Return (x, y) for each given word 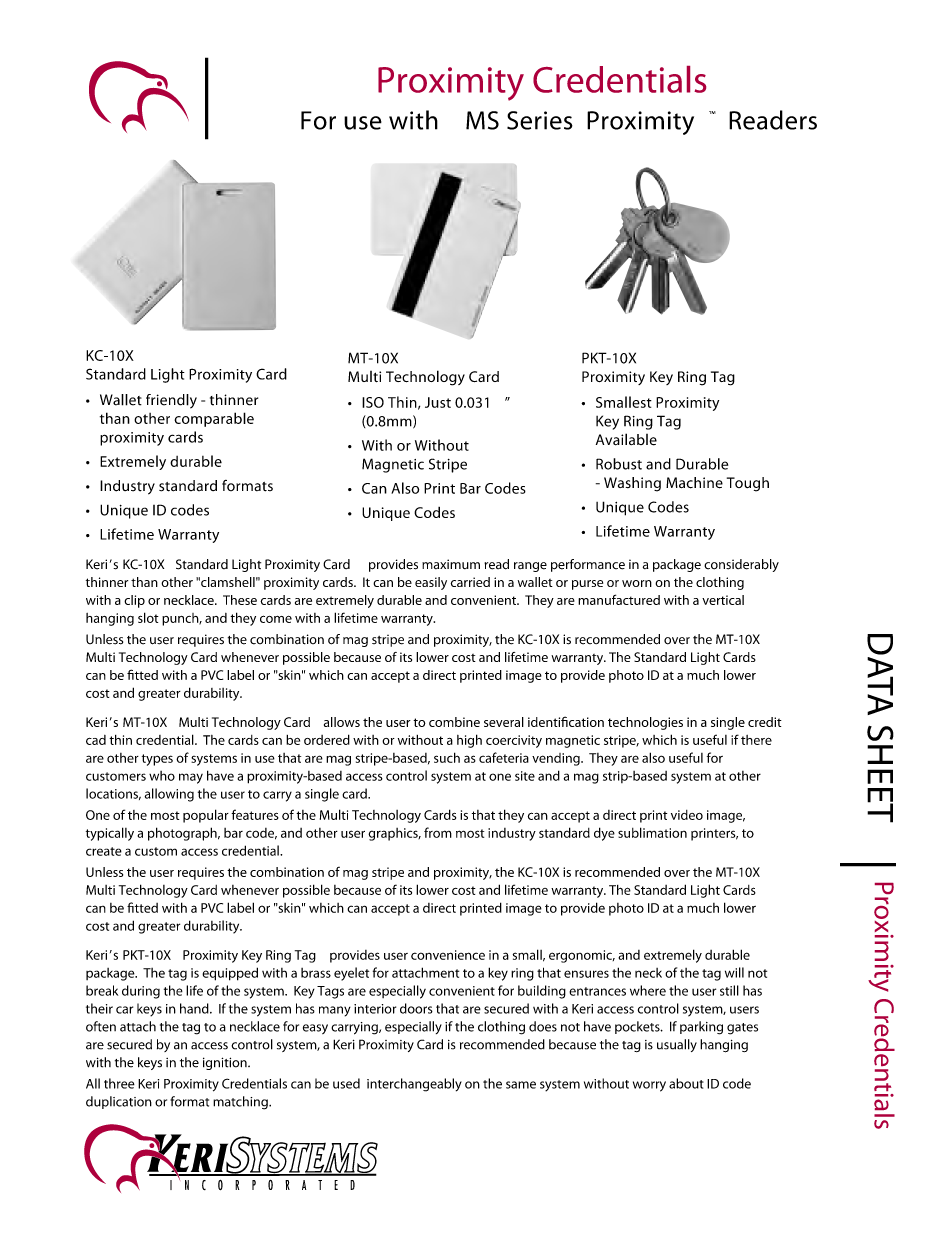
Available (626, 439)
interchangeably (414, 1085)
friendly (171, 401)
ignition (226, 1063)
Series (540, 120)
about (686, 1083)
